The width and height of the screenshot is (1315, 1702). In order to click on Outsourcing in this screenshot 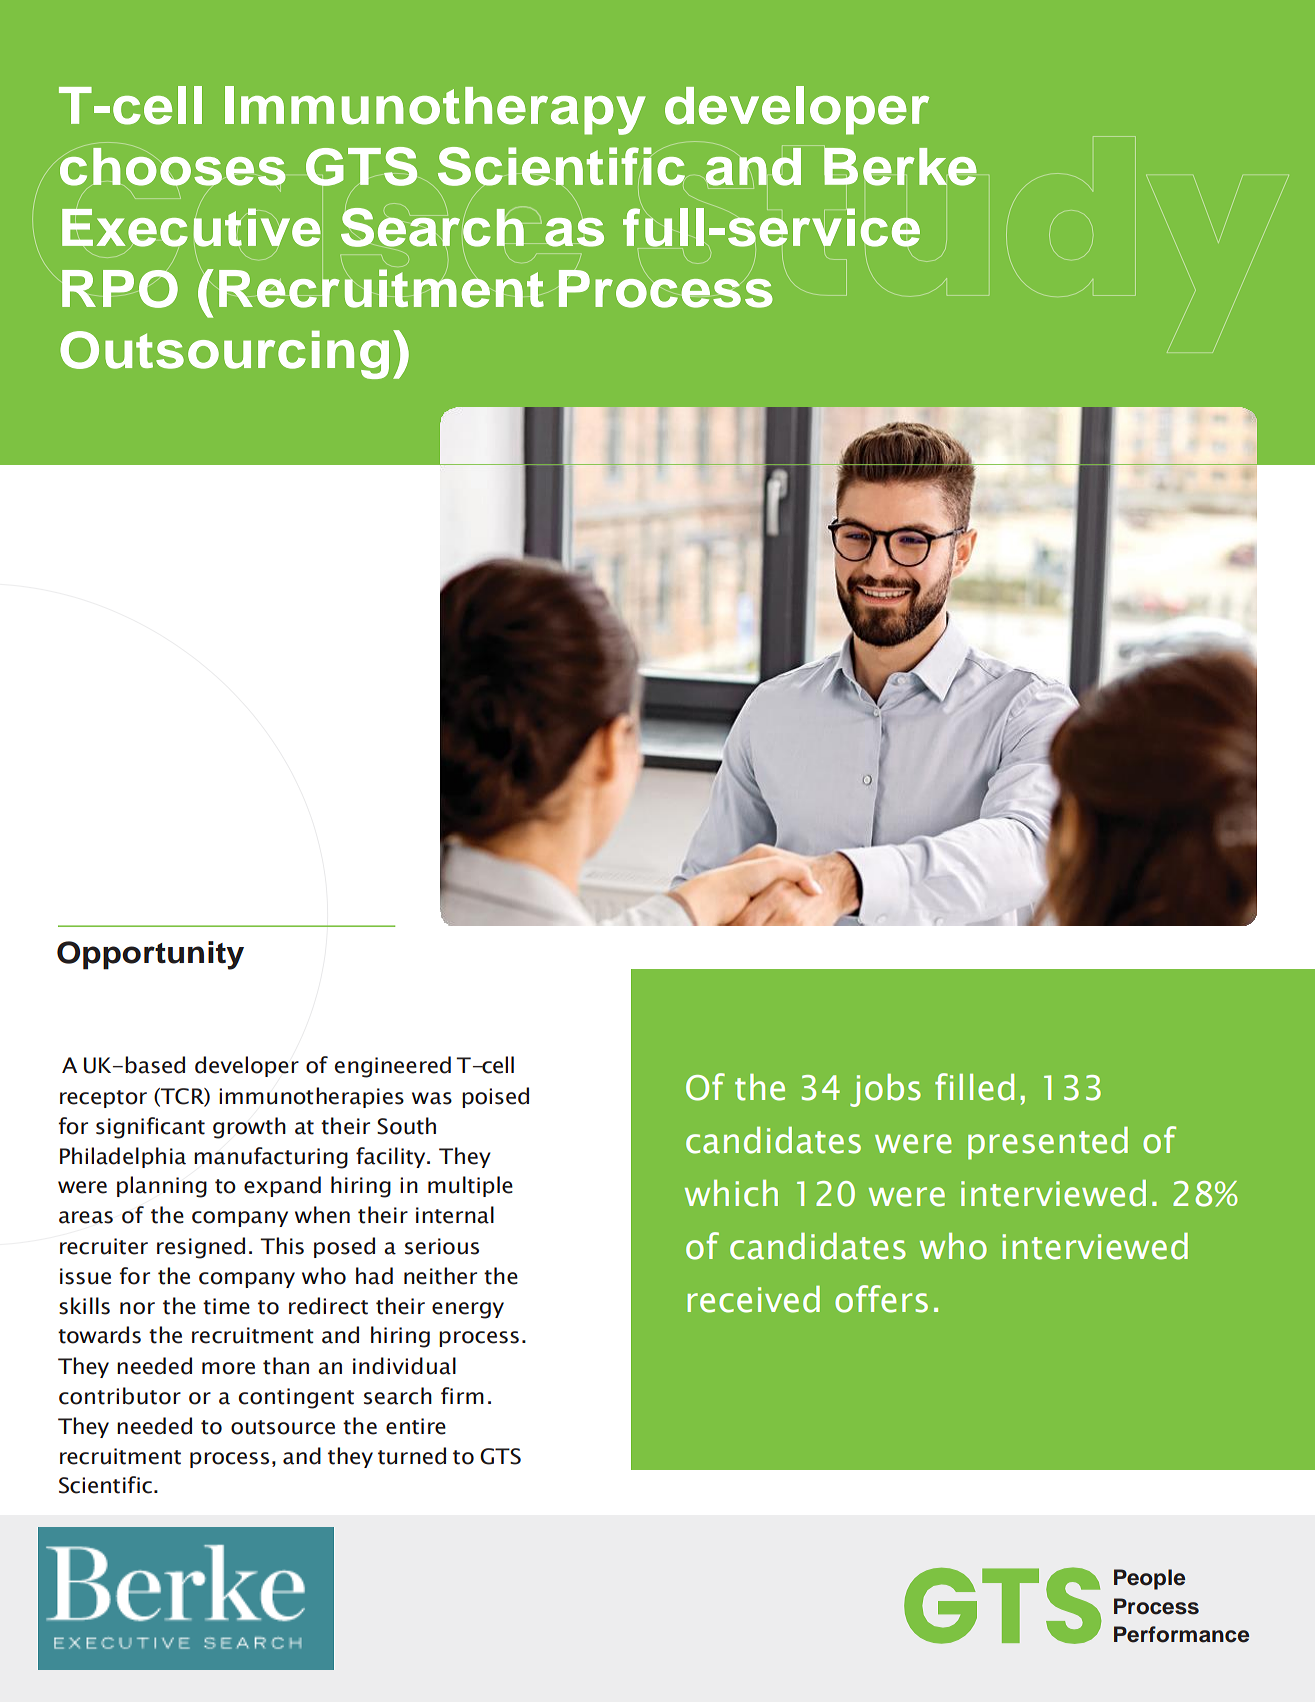, I will do `click(224, 354)`.
